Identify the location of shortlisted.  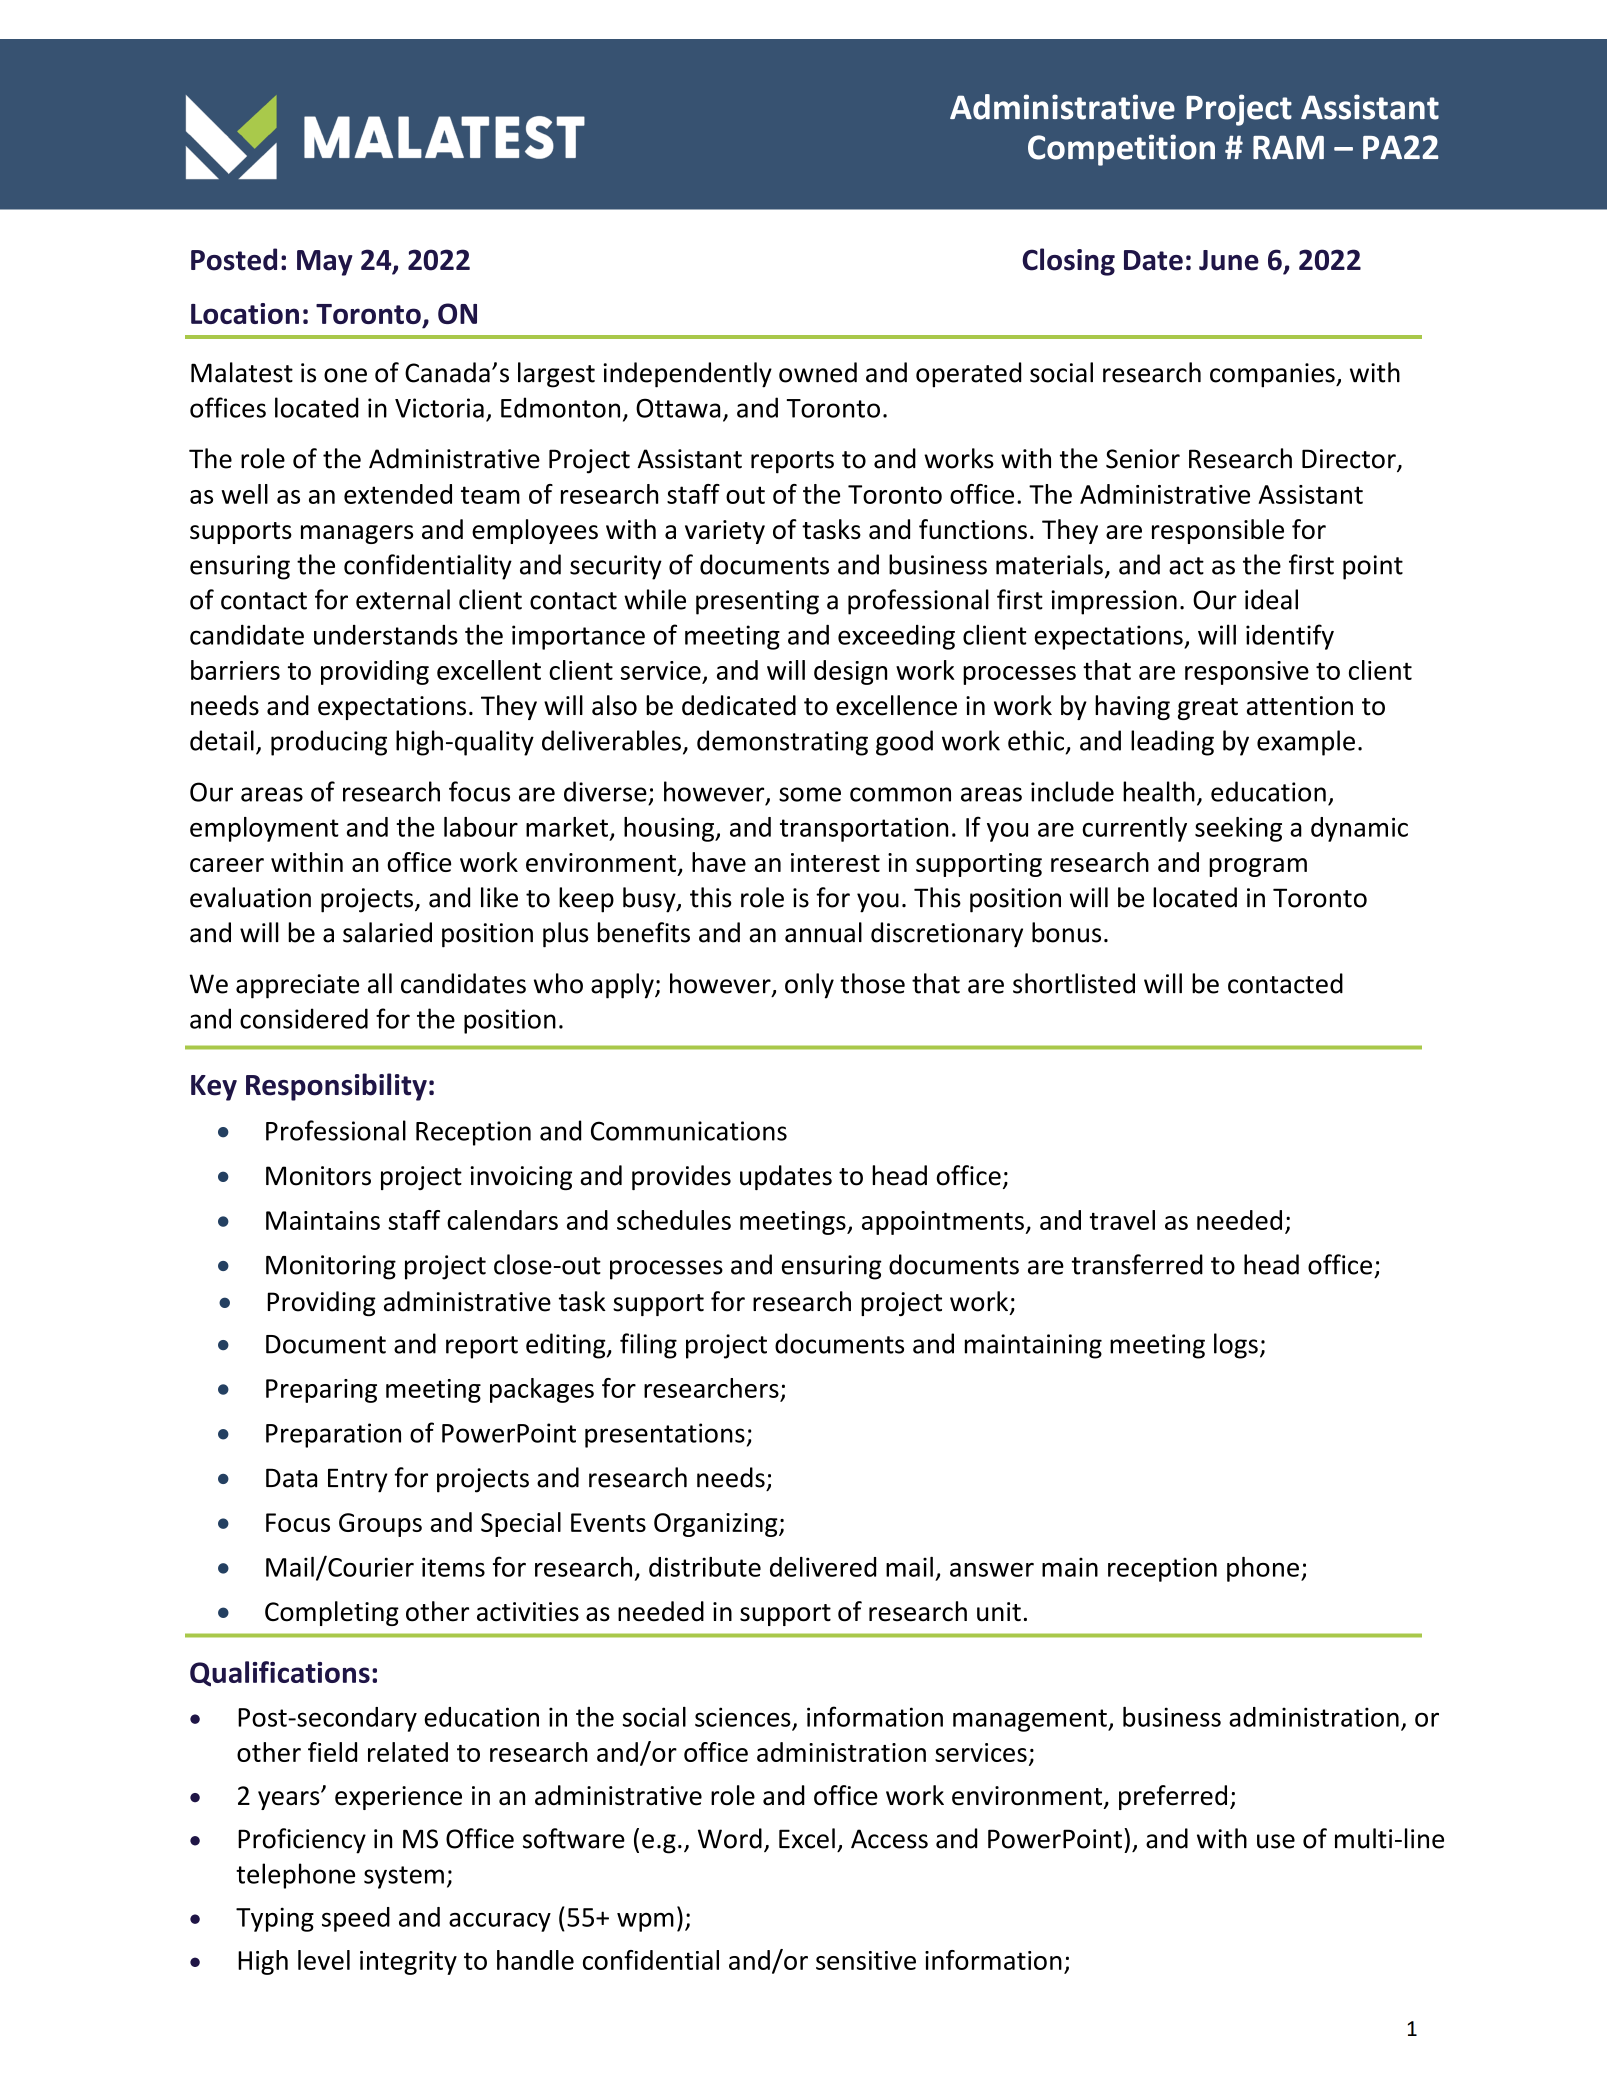
(1074, 983).
